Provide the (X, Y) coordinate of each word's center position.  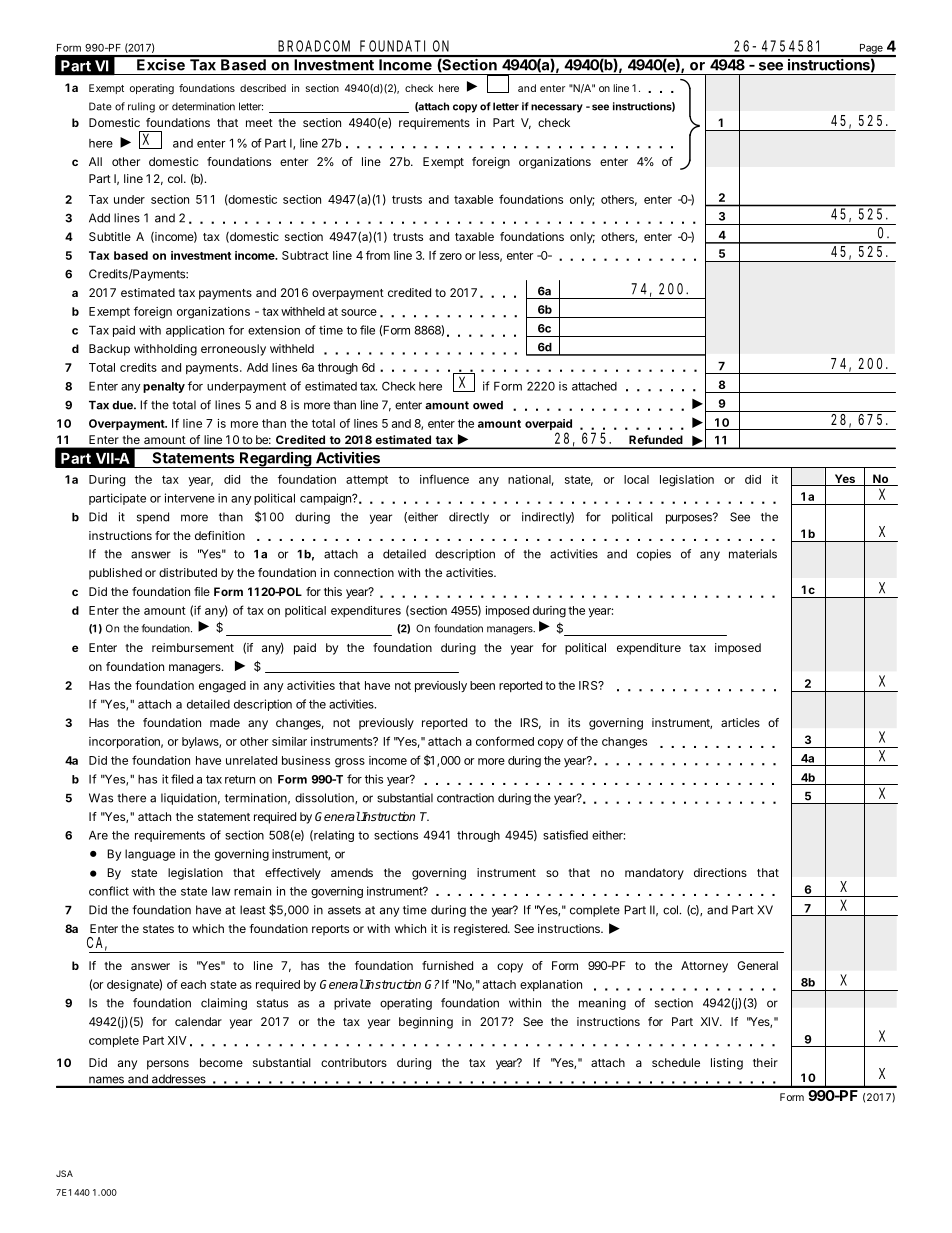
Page (871, 50)
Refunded (656, 439)
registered (481, 930)
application (195, 331)
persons (168, 1065)
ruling (141, 107)
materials (753, 554)
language (150, 855)
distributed (188, 572)
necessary (557, 108)
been (482, 685)
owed (488, 405)
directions (720, 872)
